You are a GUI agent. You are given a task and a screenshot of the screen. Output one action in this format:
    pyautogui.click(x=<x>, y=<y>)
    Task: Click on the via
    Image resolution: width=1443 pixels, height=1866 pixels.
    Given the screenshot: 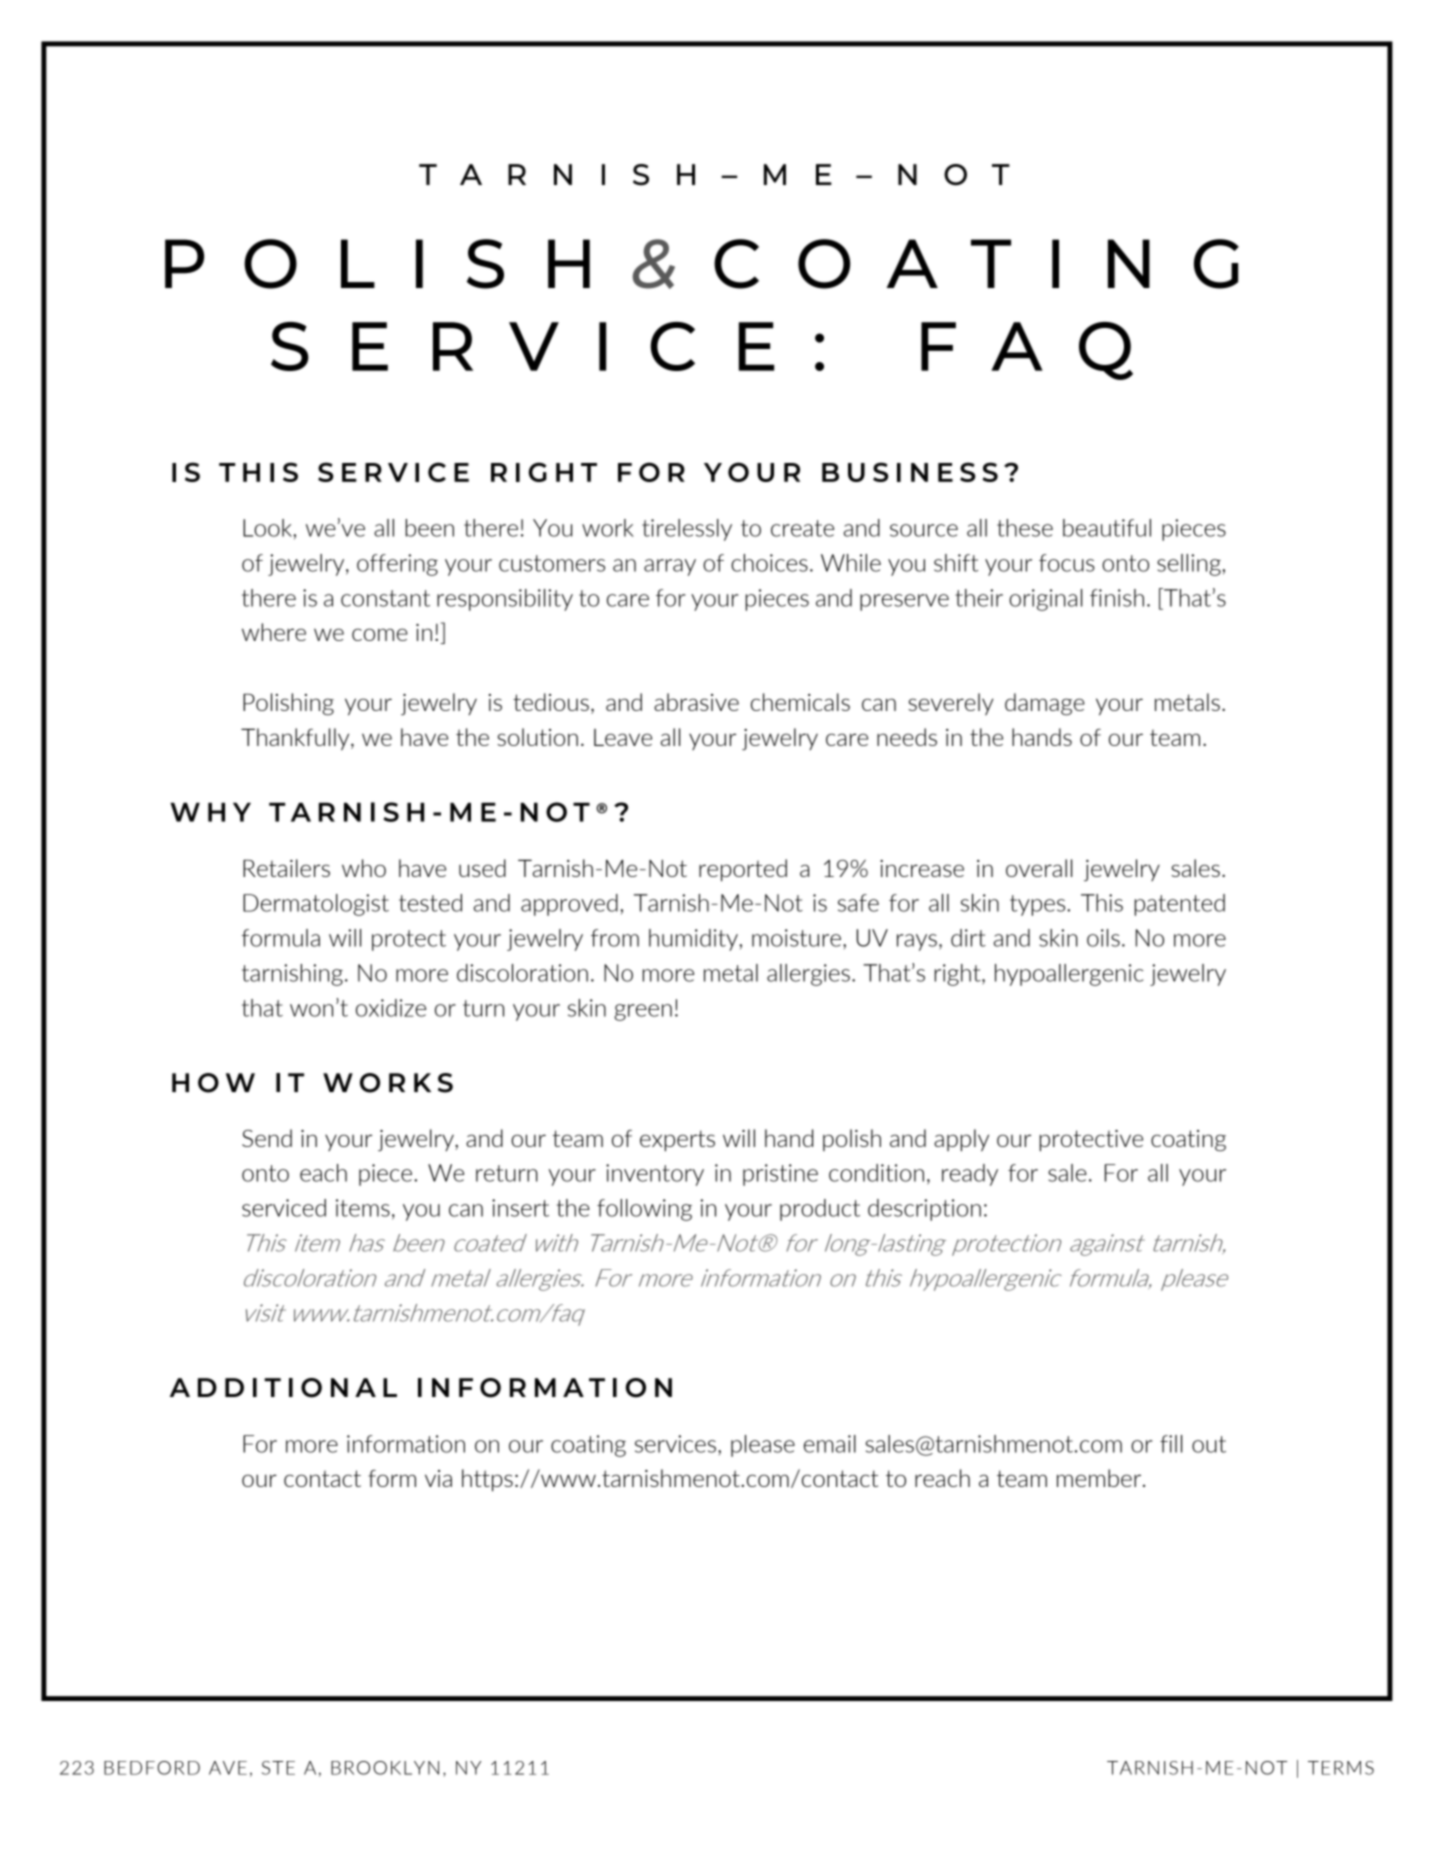 What is the action you would take?
    pyautogui.click(x=438, y=1478)
